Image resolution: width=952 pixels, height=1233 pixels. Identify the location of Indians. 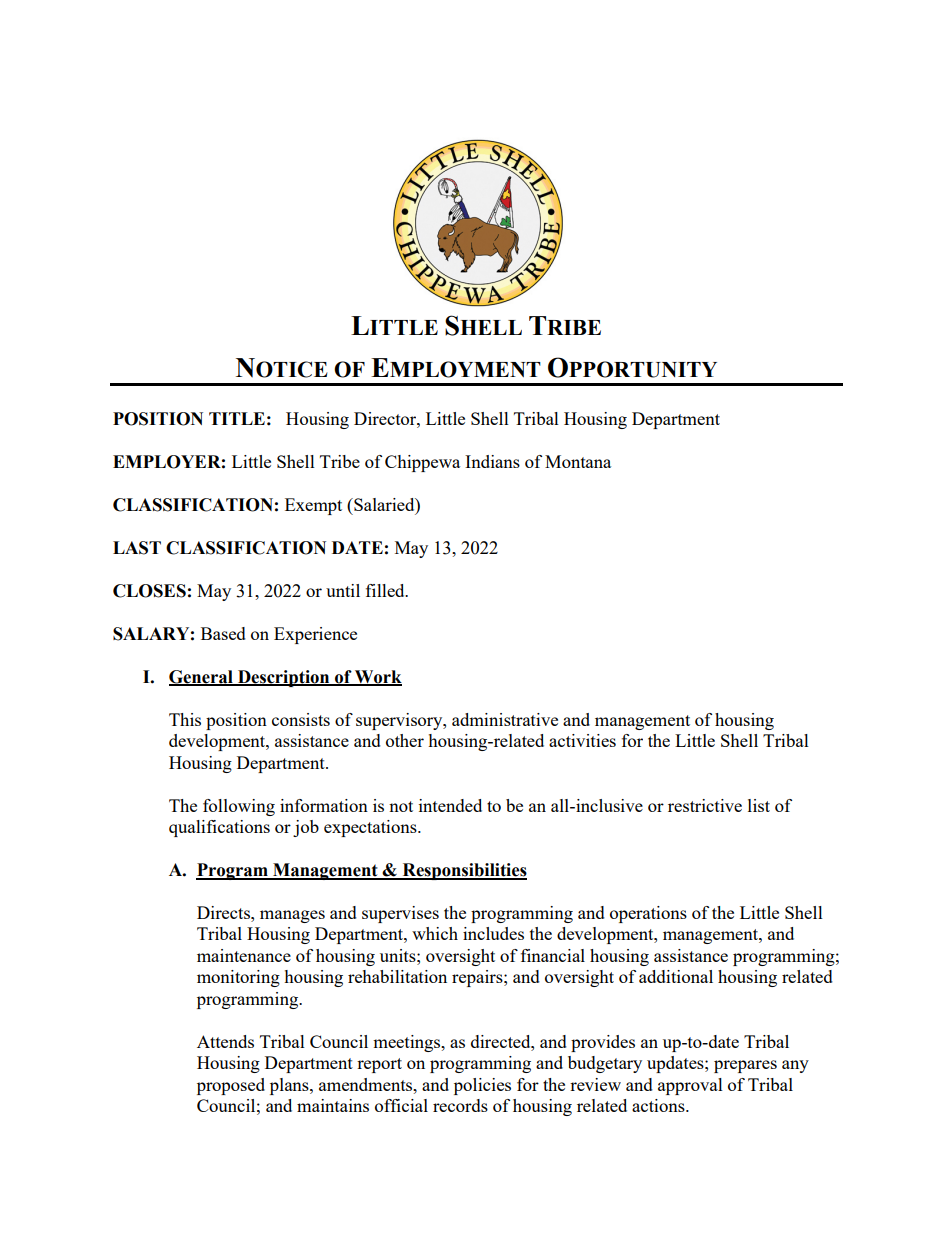
(492, 461).
